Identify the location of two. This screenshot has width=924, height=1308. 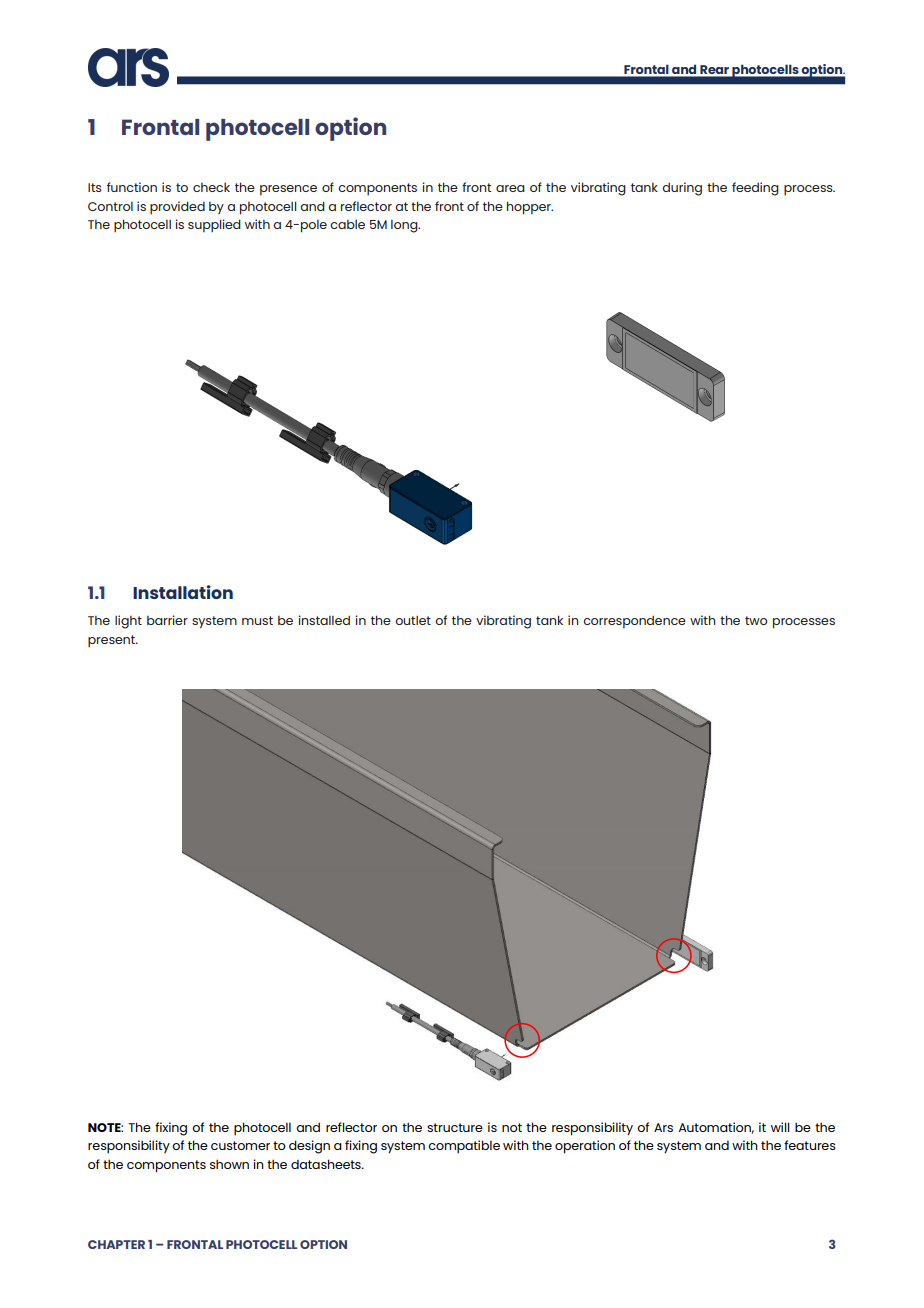
(756, 620).
